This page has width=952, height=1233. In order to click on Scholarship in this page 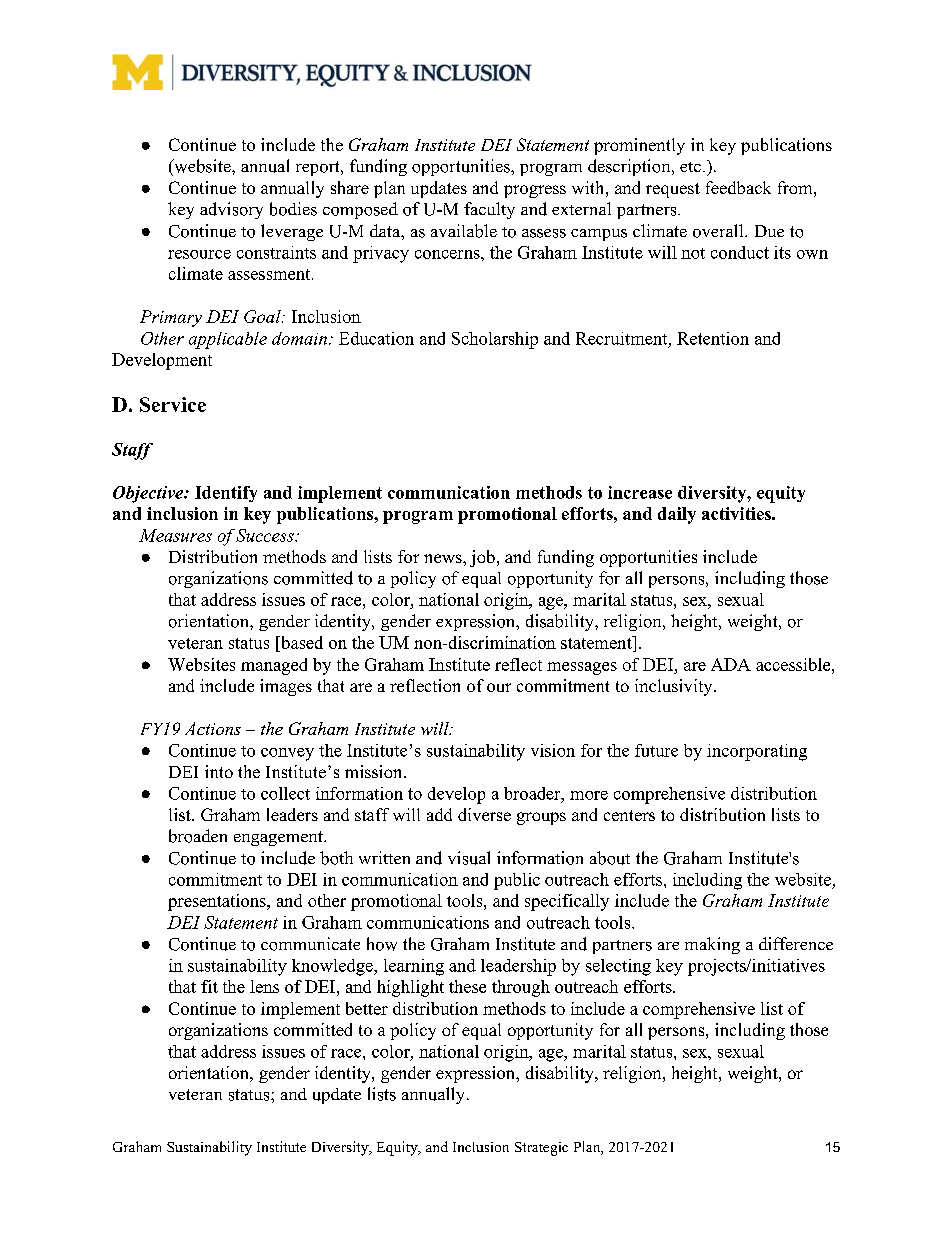, I will do `click(495, 340)`.
